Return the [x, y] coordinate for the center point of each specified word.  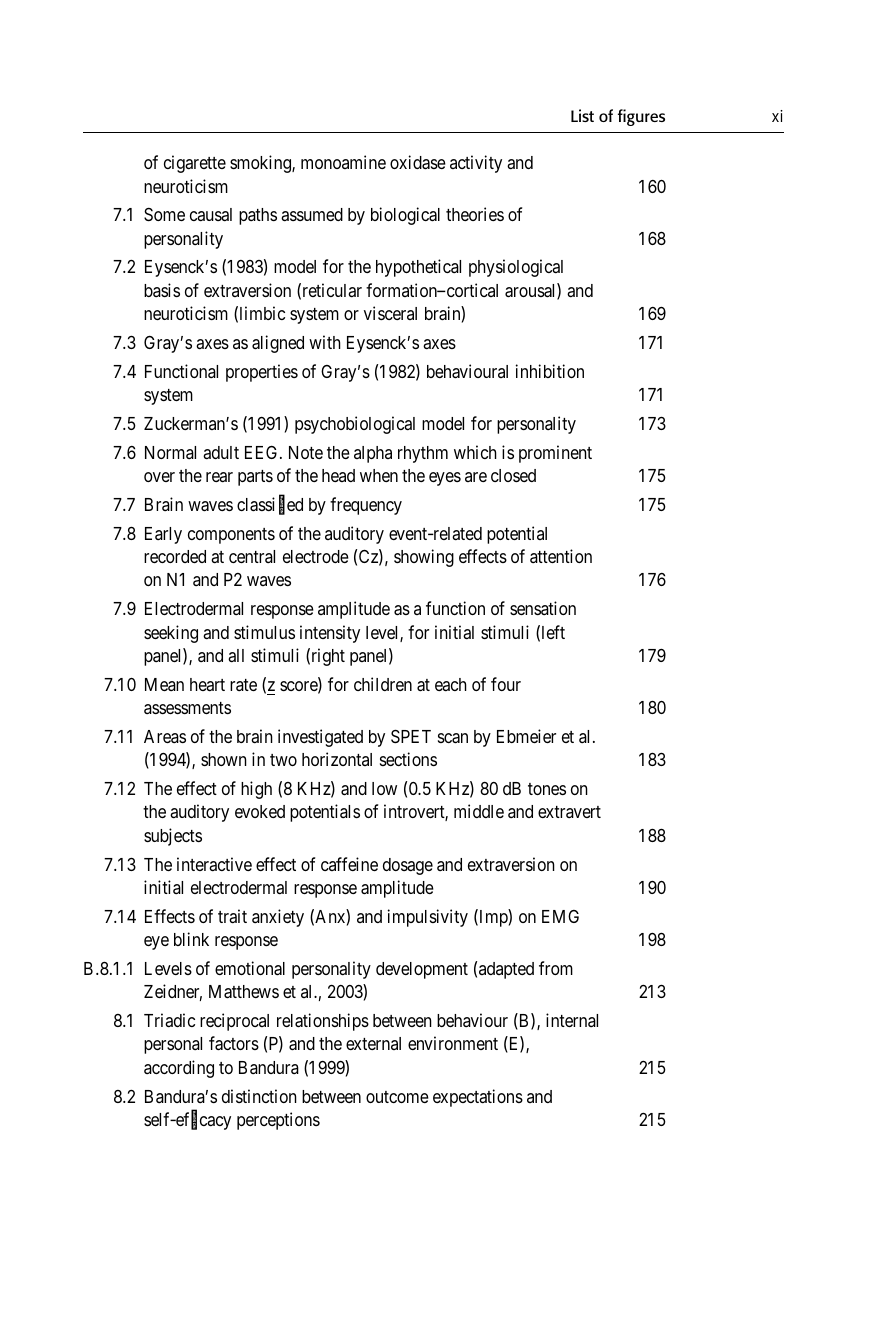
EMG [560, 916]
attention [561, 556]
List [582, 115]
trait [232, 916]
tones [547, 789]
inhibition [550, 371]
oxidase [418, 162]
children [383, 684]
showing [424, 558]
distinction [259, 1096]
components [231, 536]
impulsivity [428, 918]
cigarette [195, 164]
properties [262, 373]
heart [207, 684]
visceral [390, 313]
